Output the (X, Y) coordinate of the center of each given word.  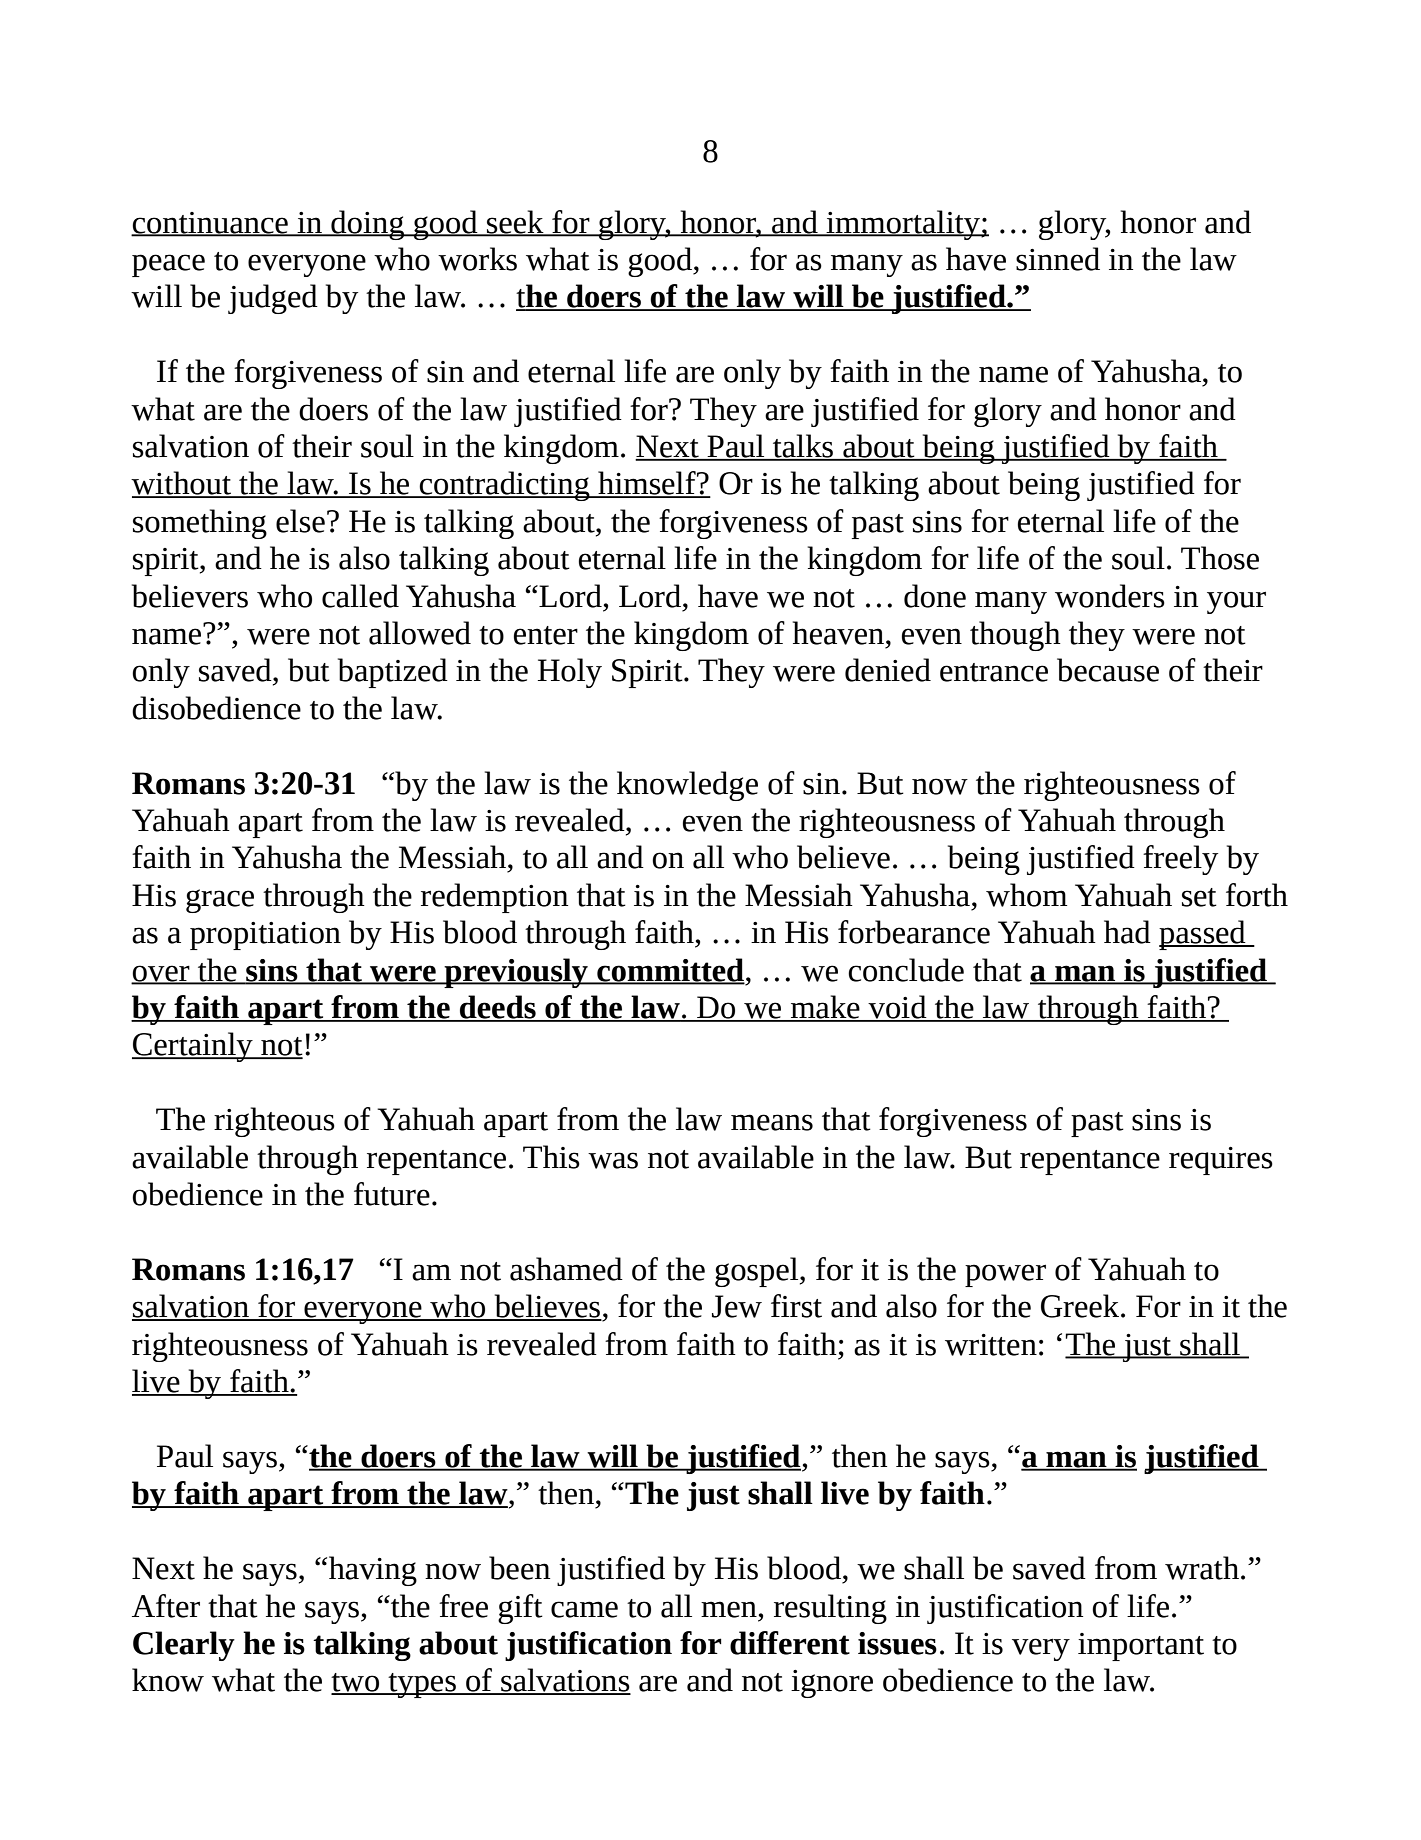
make (825, 1008)
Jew (737, 1306)
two (356, 1683)
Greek (1081, 1306)
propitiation (265, 936)
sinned (1058, 259)
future (392, 1194)
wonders (1110, 596)
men (729, 1609)
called (360, 596)
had (1127, 932)
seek (515, 222)
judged (273, 299)
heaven (838, 633)
